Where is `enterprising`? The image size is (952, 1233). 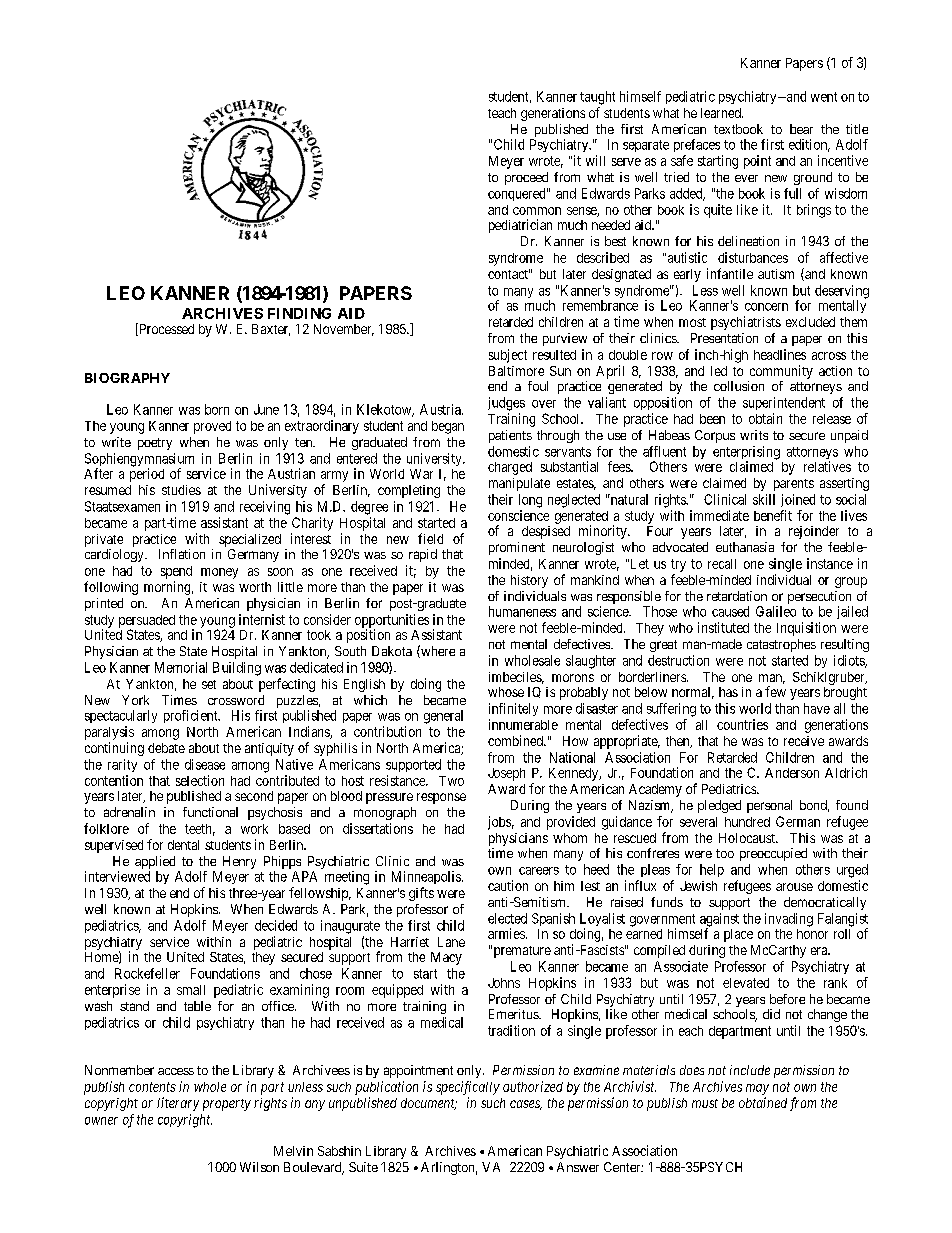 enterprising is located at coordinates (746, 454).
